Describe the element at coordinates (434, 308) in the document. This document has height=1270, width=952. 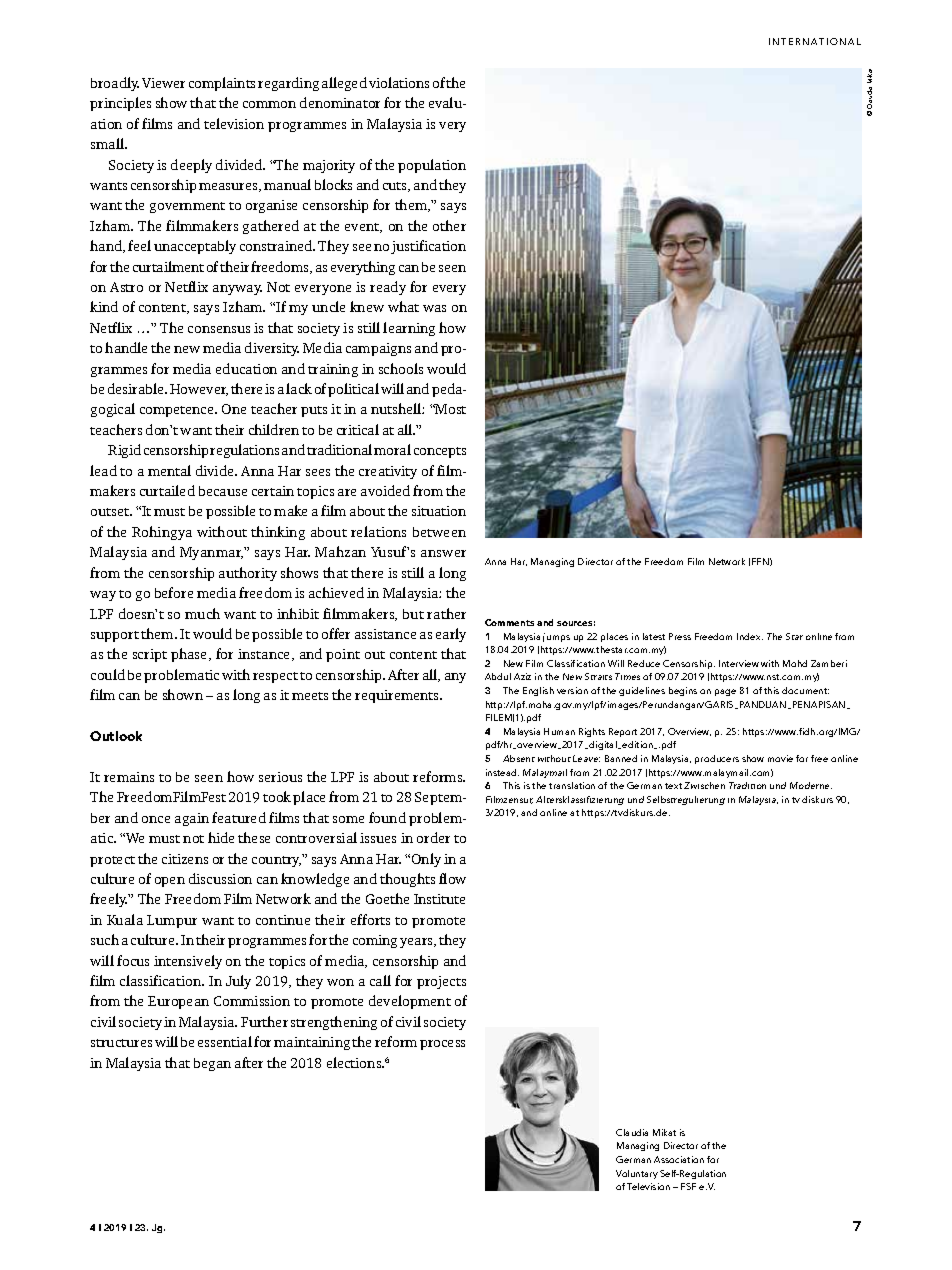
I see `was` at that location.
